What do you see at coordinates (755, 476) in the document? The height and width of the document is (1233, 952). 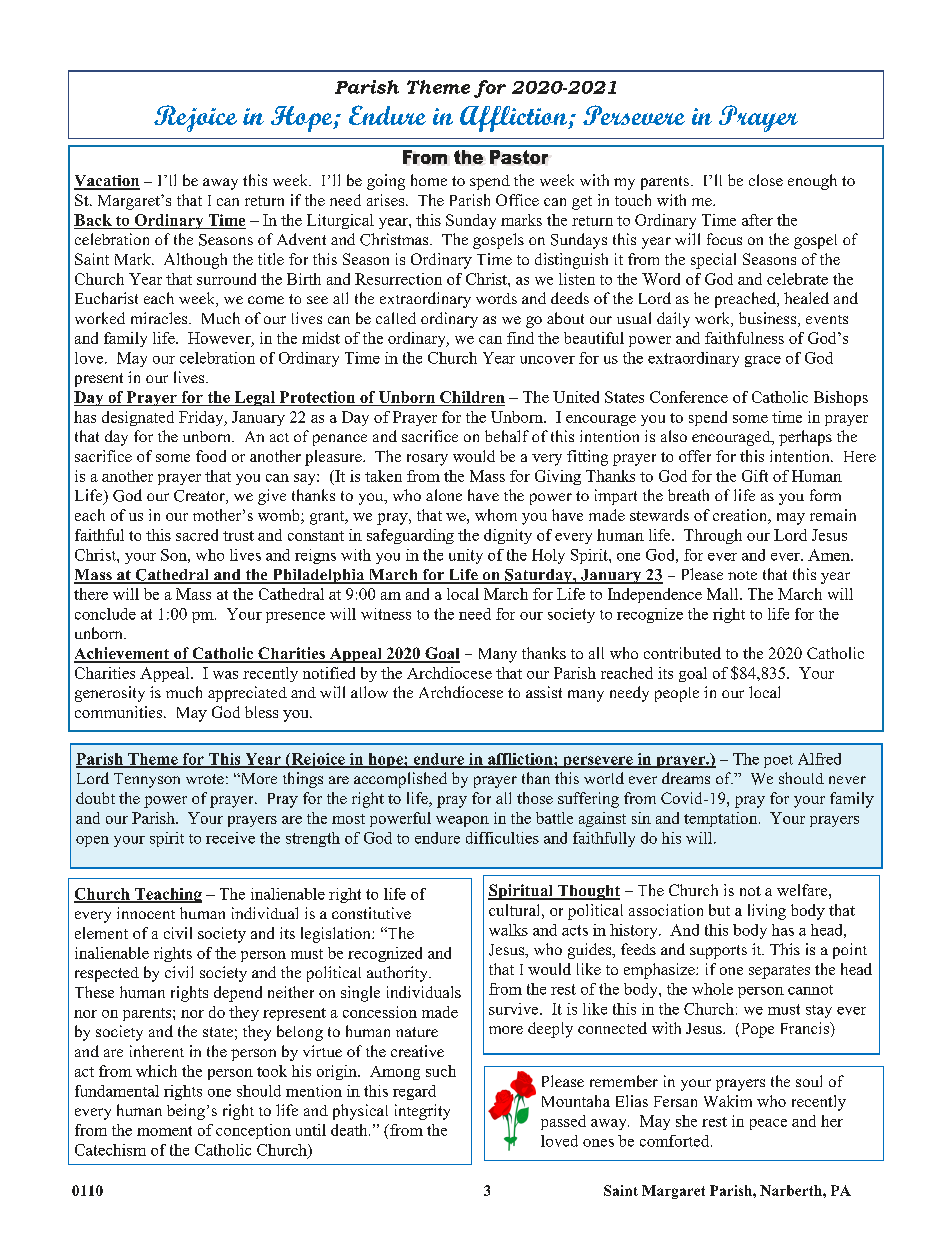 I see `Gift` at bounding box center [755, 476].
